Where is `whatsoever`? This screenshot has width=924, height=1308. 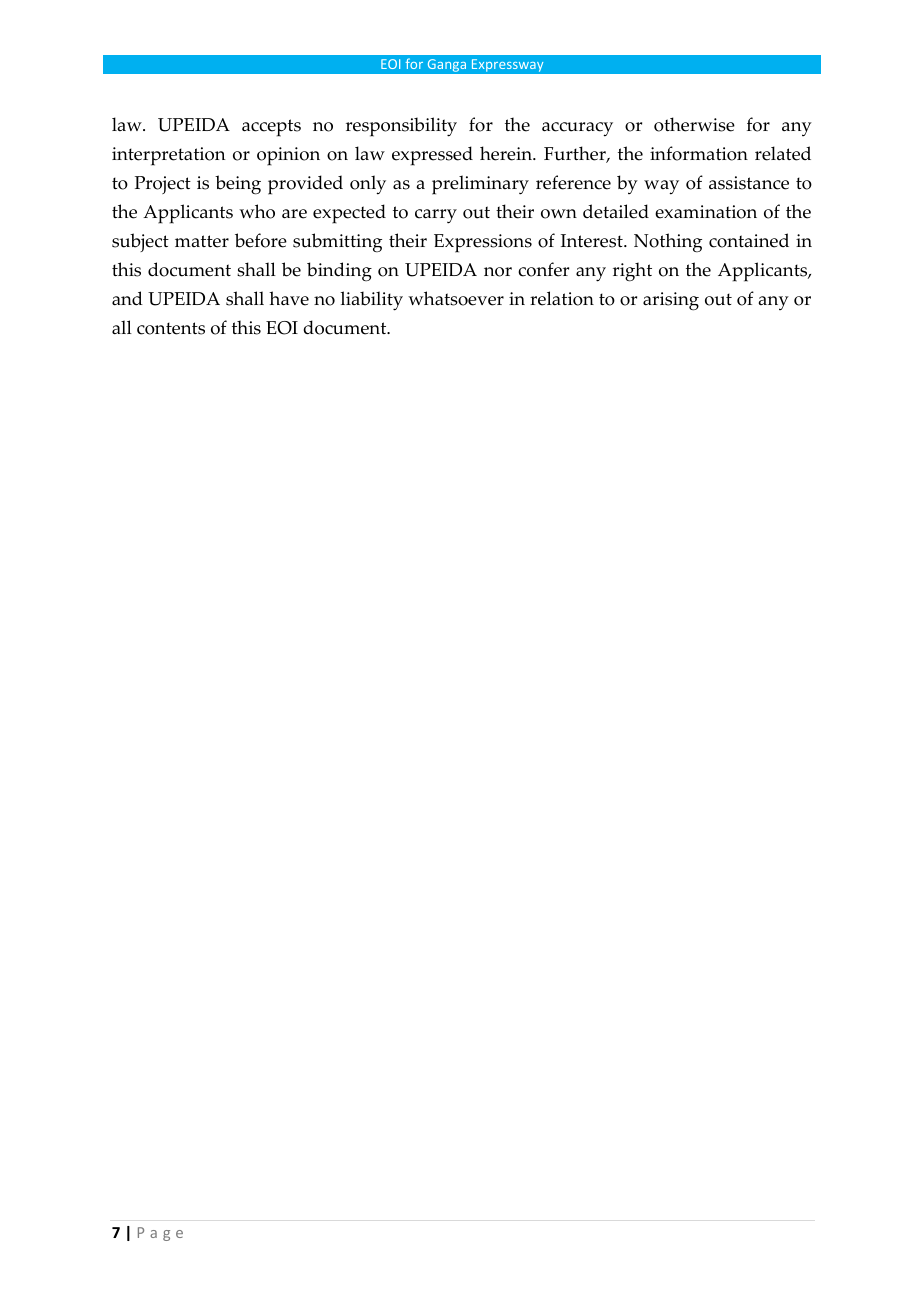 whatsoever is located at coordinates (456, 298).
